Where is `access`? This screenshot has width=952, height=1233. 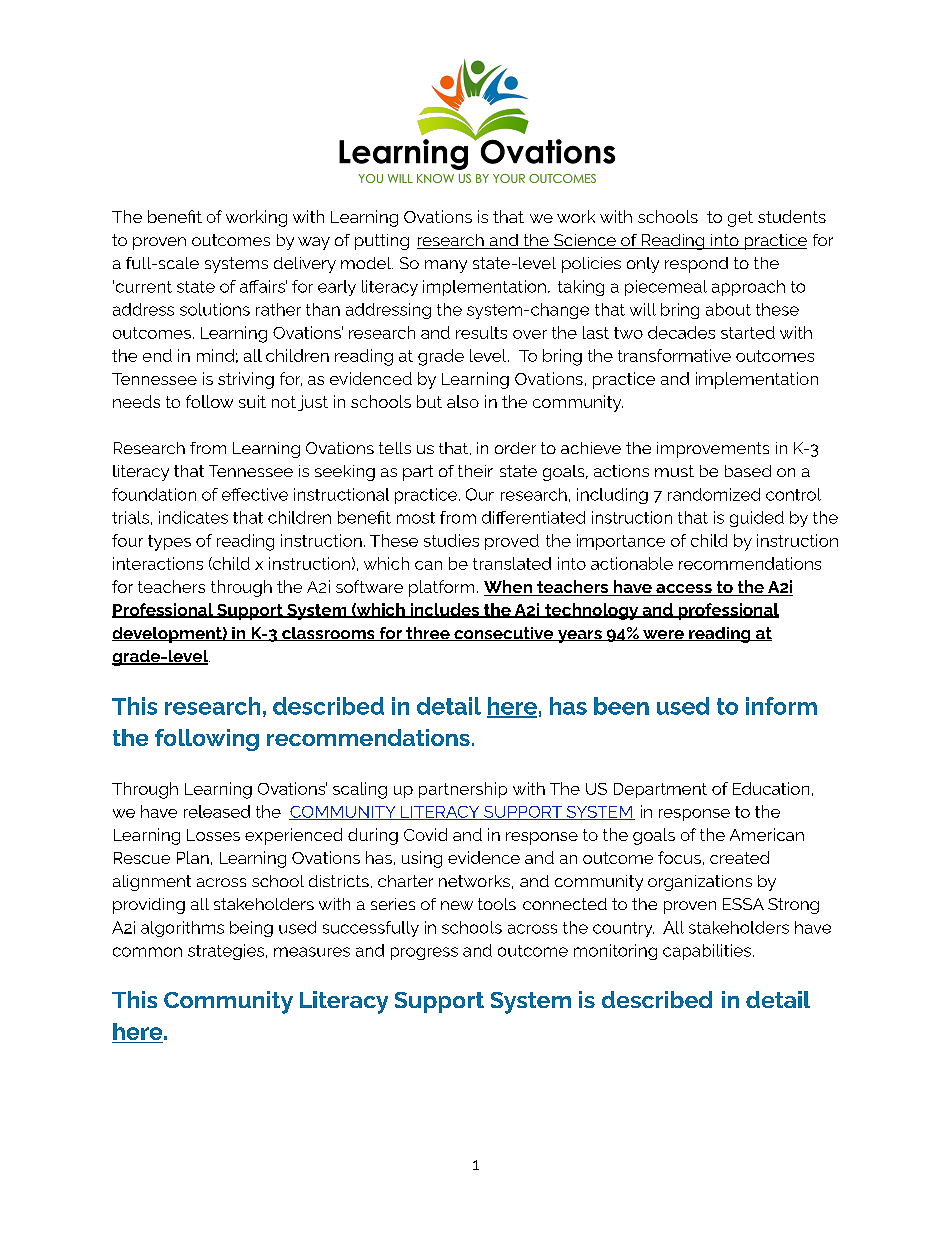 access is located at coordinates (684, 590).
